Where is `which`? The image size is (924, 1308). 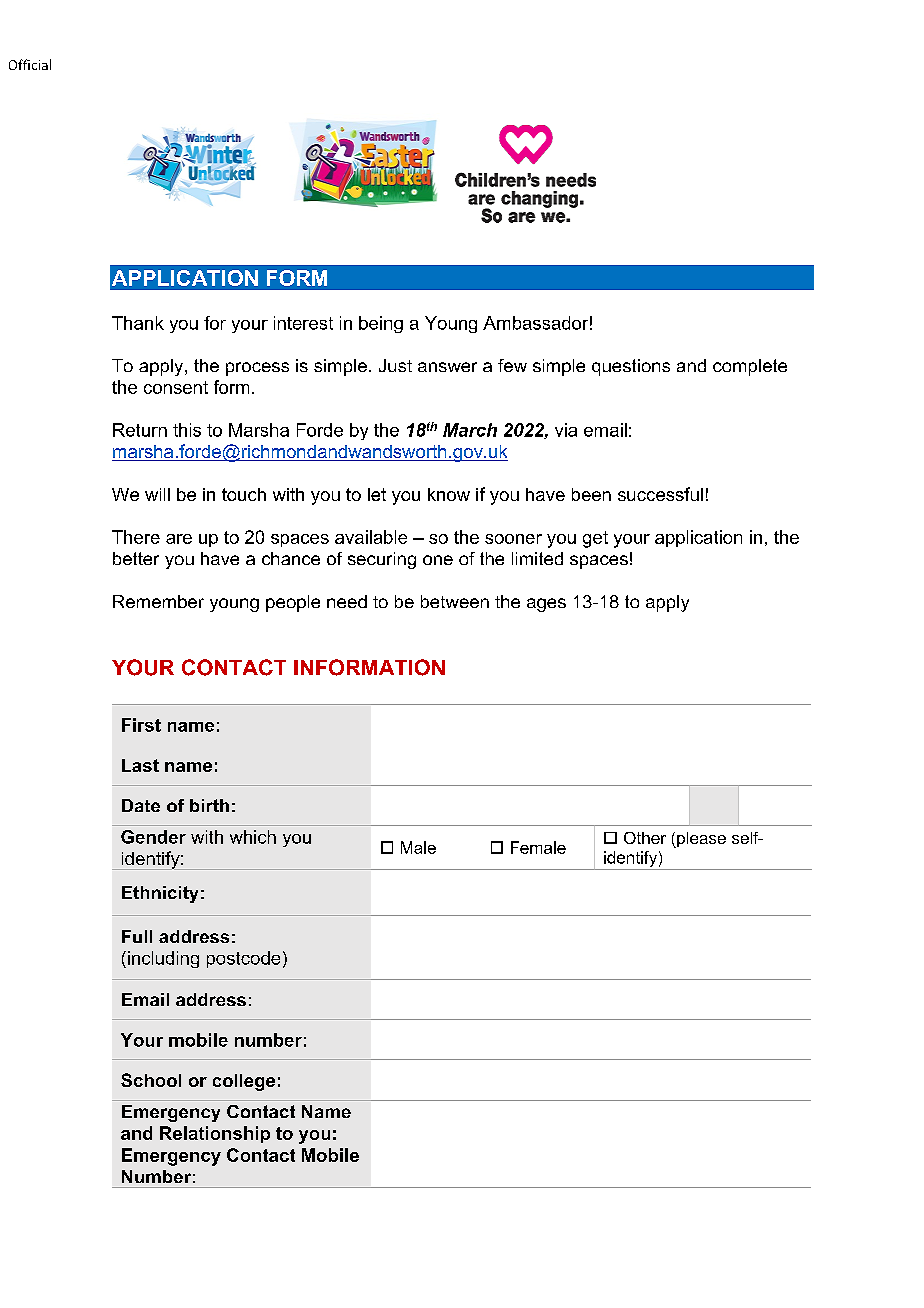
which is located at coordinates (253, 837).
